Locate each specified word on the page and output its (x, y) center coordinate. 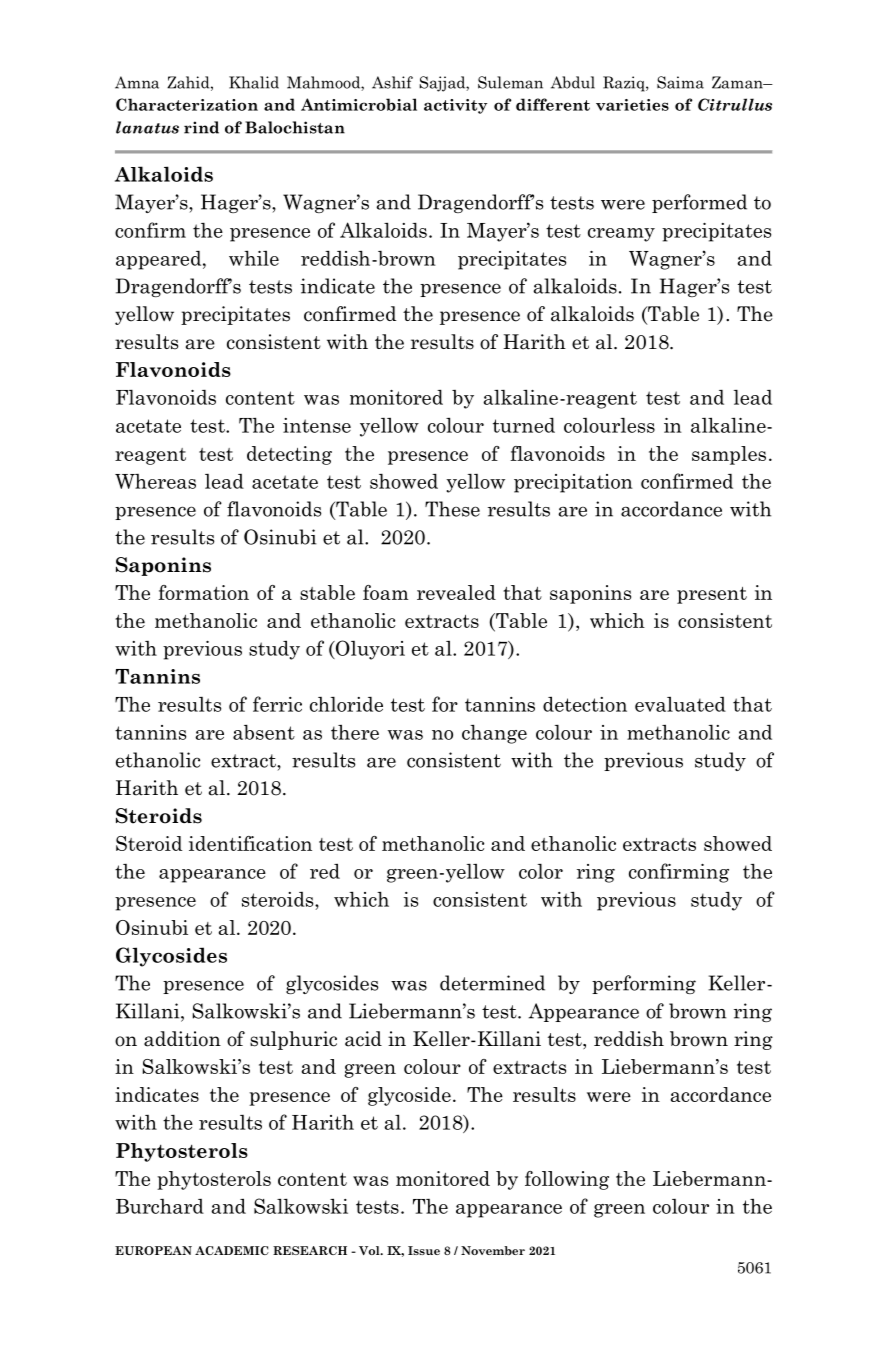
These (452, 509)
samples (729, 455)
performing (644, 984)
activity (455, 106)
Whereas (155, 481)
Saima (680, 82)
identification (250, 843)
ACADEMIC (232, 1250)
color (541, 871)
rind (201, 127)
